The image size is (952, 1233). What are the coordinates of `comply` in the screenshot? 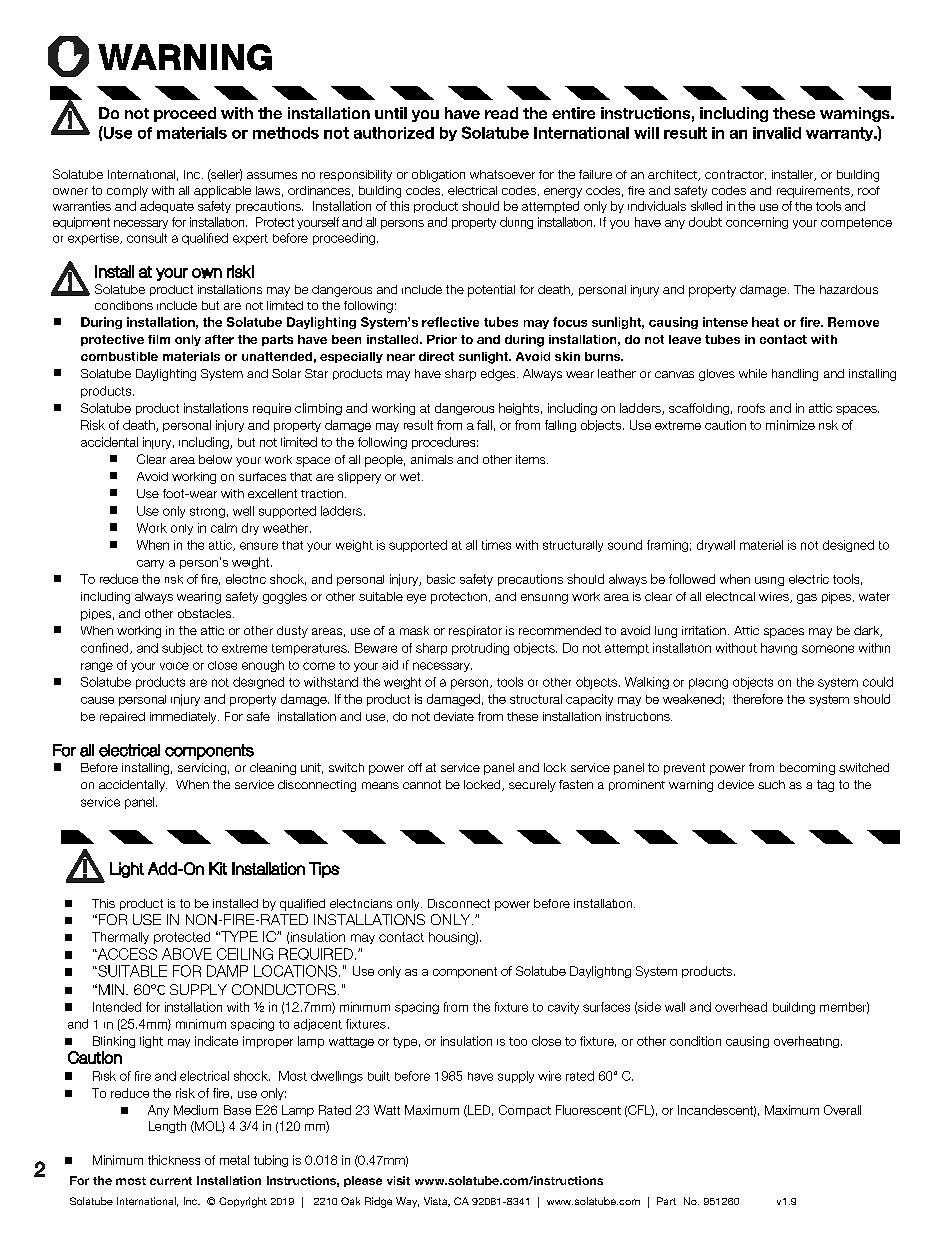 It's located at (127, 192).
